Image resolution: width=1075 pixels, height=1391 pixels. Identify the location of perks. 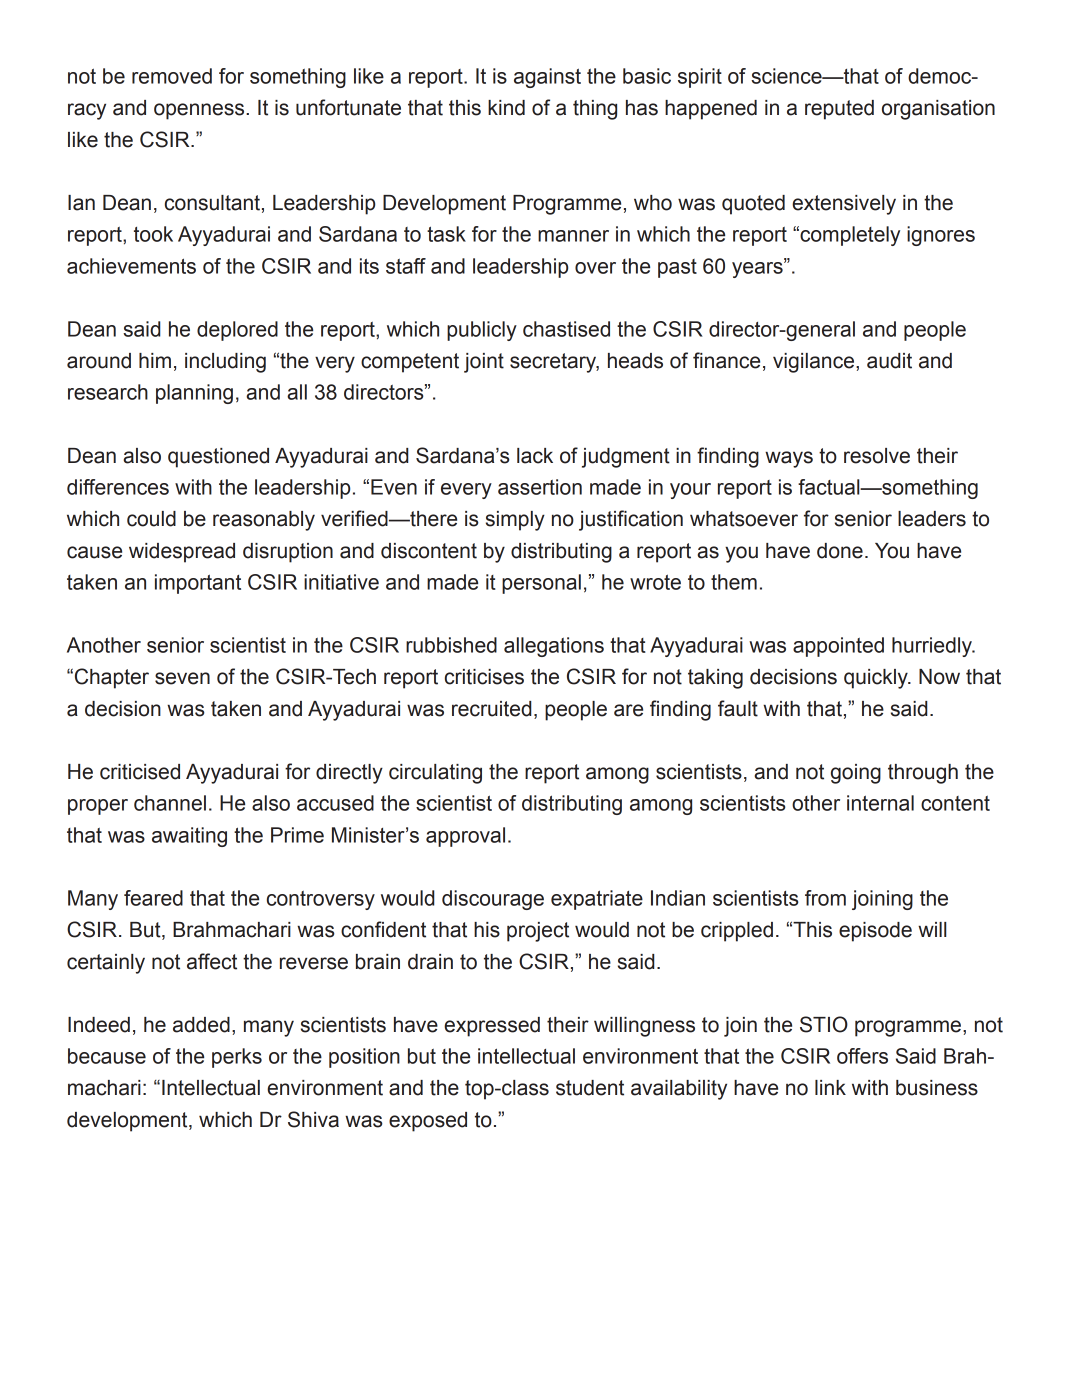
(237, 1058).
